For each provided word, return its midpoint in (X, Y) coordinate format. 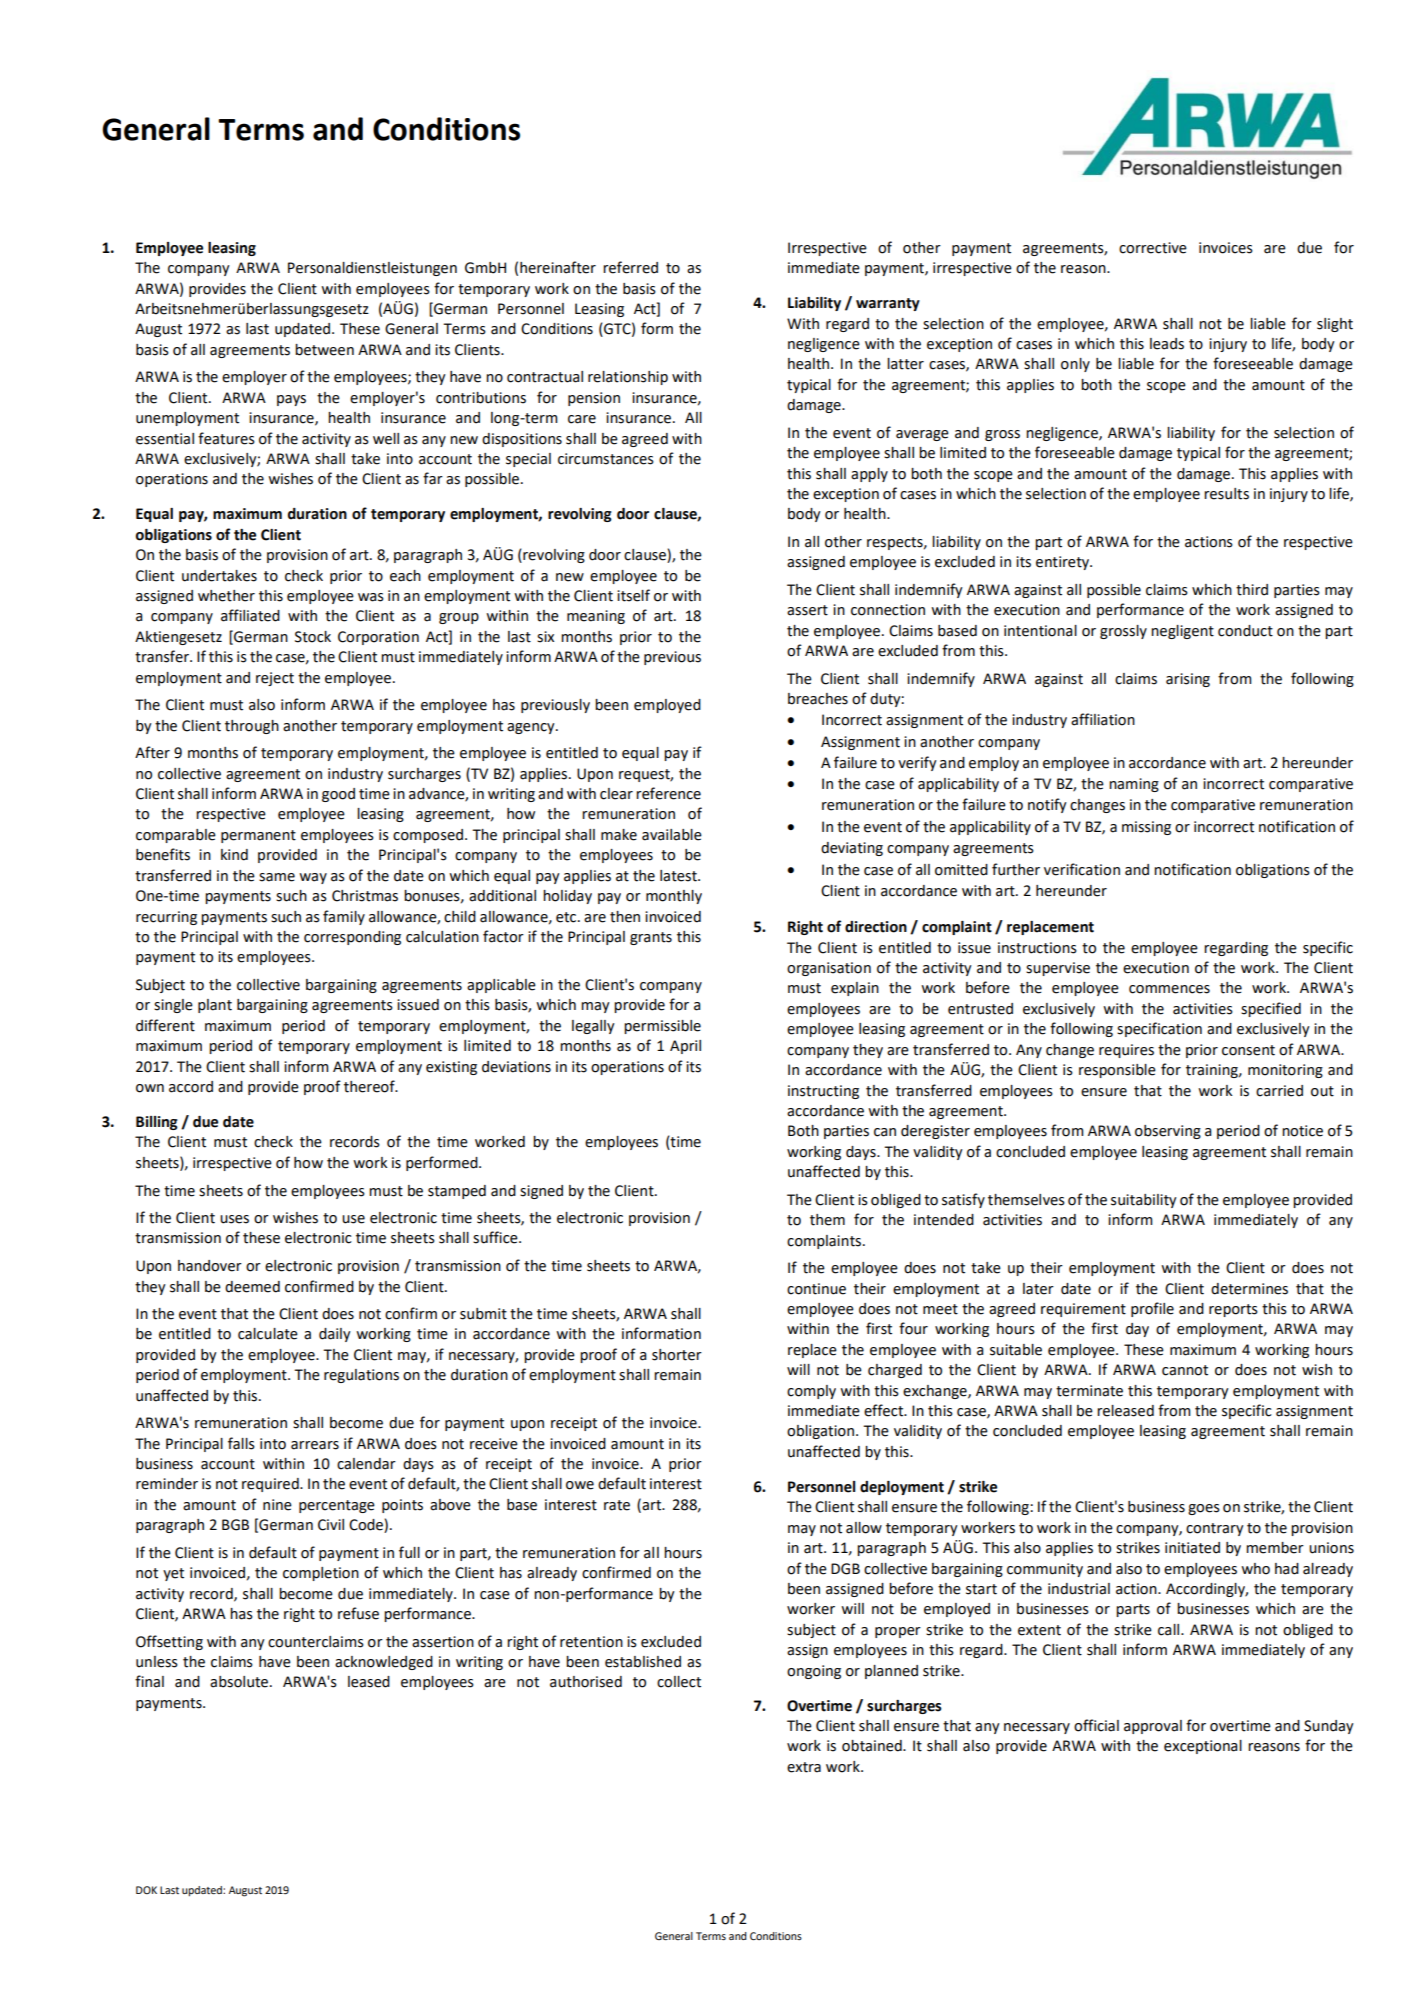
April (685, 1047)
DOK (146, 1890)
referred (630, 267)
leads (1167, 344)
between (324, 350)
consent (1248, 1050)
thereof (370, 1086)
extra (804, 1767)
